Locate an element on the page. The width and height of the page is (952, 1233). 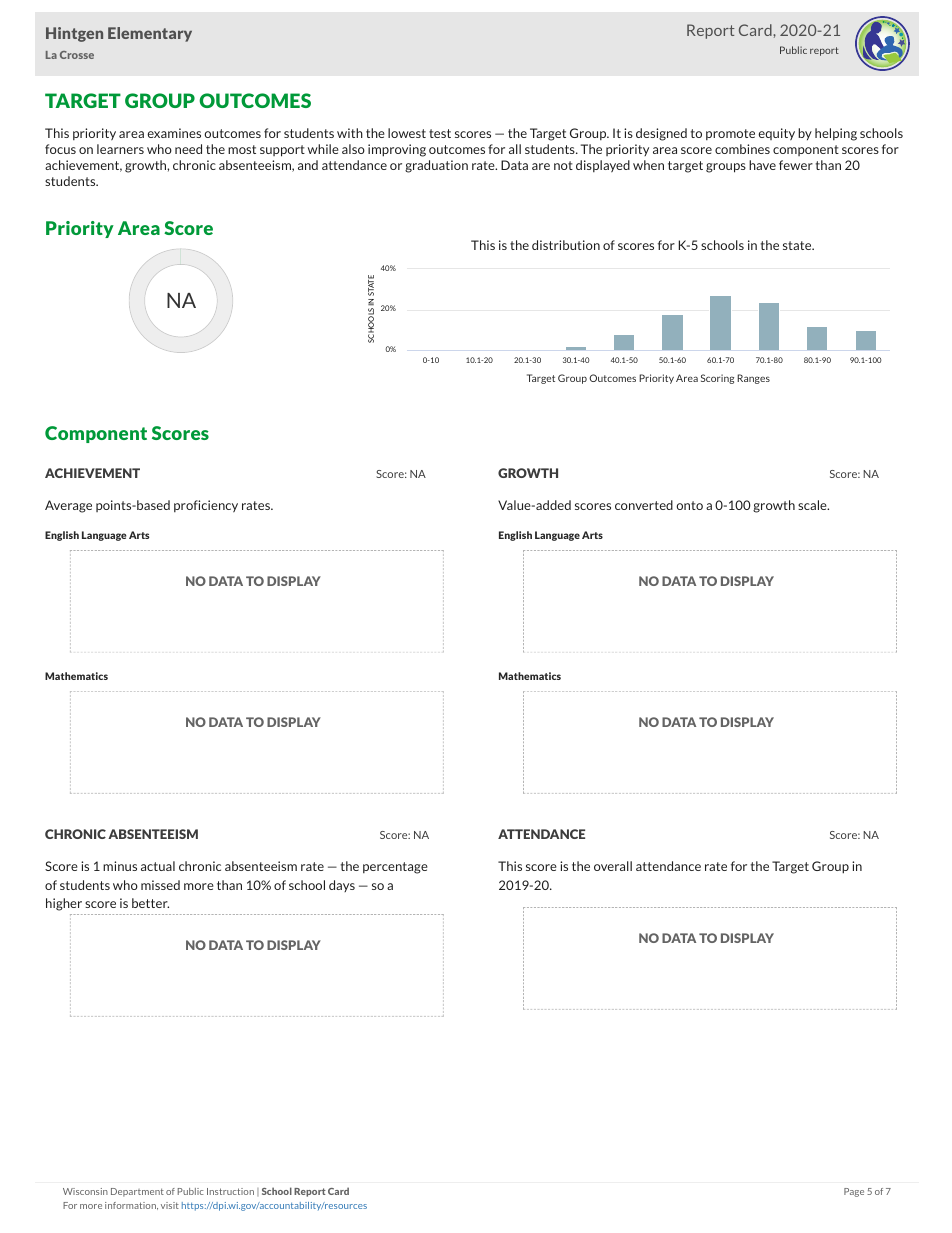
percentage is located at coordinates (395, 868).
